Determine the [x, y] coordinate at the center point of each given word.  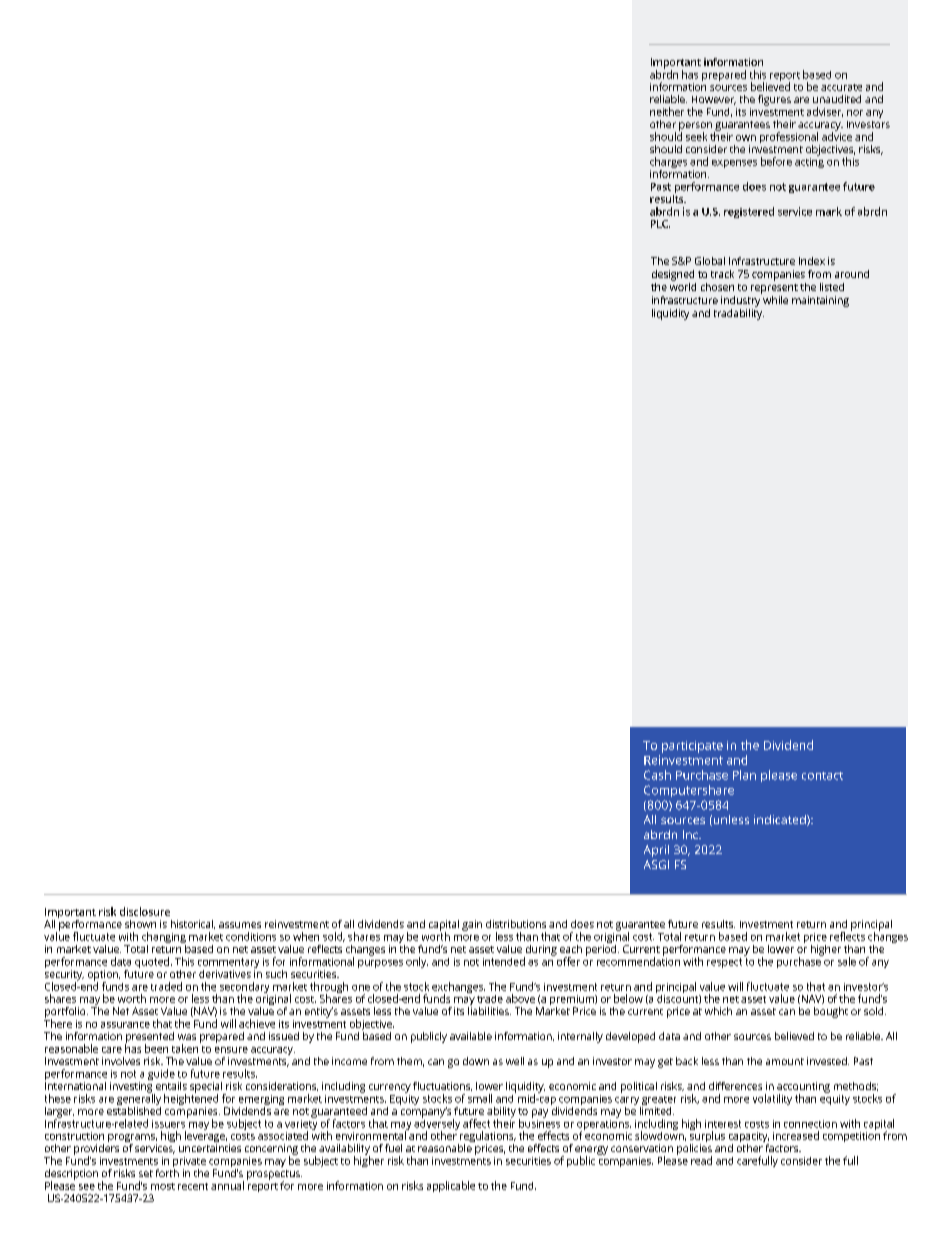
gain [472, 925]
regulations [487, 1138]
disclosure [145, 911]
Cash [657, 775]
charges [668, 164]
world [683, 285]
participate [692, 747]
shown [140, 924]
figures [774, 100]
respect [724, 963]
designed [673, 275]
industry [741, 300]
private [189, 1163]
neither [667, 111]
